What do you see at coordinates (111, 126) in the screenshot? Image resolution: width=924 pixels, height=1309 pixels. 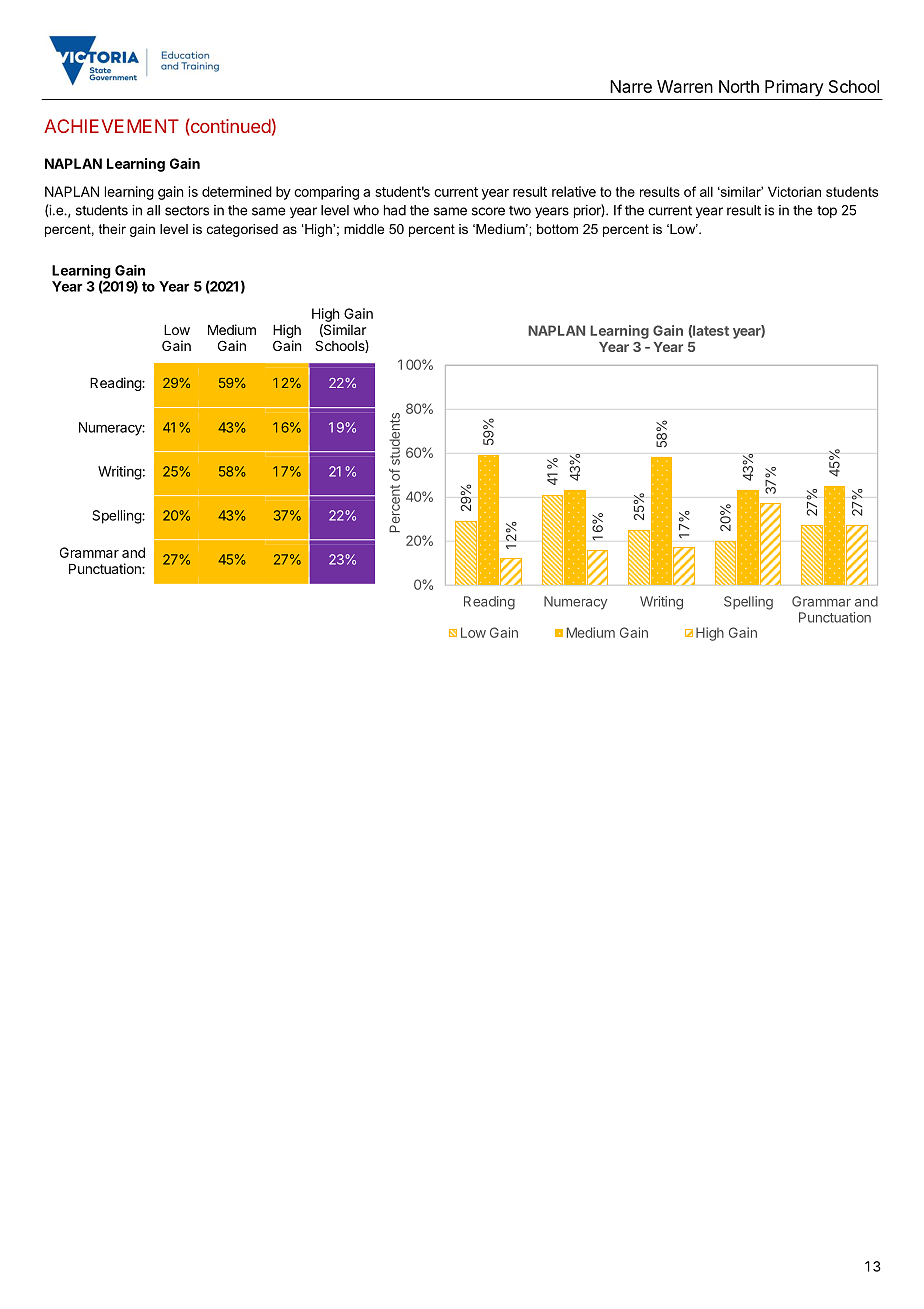 I see `ACHIEVEMENT` at bounding box center [111, 126].
